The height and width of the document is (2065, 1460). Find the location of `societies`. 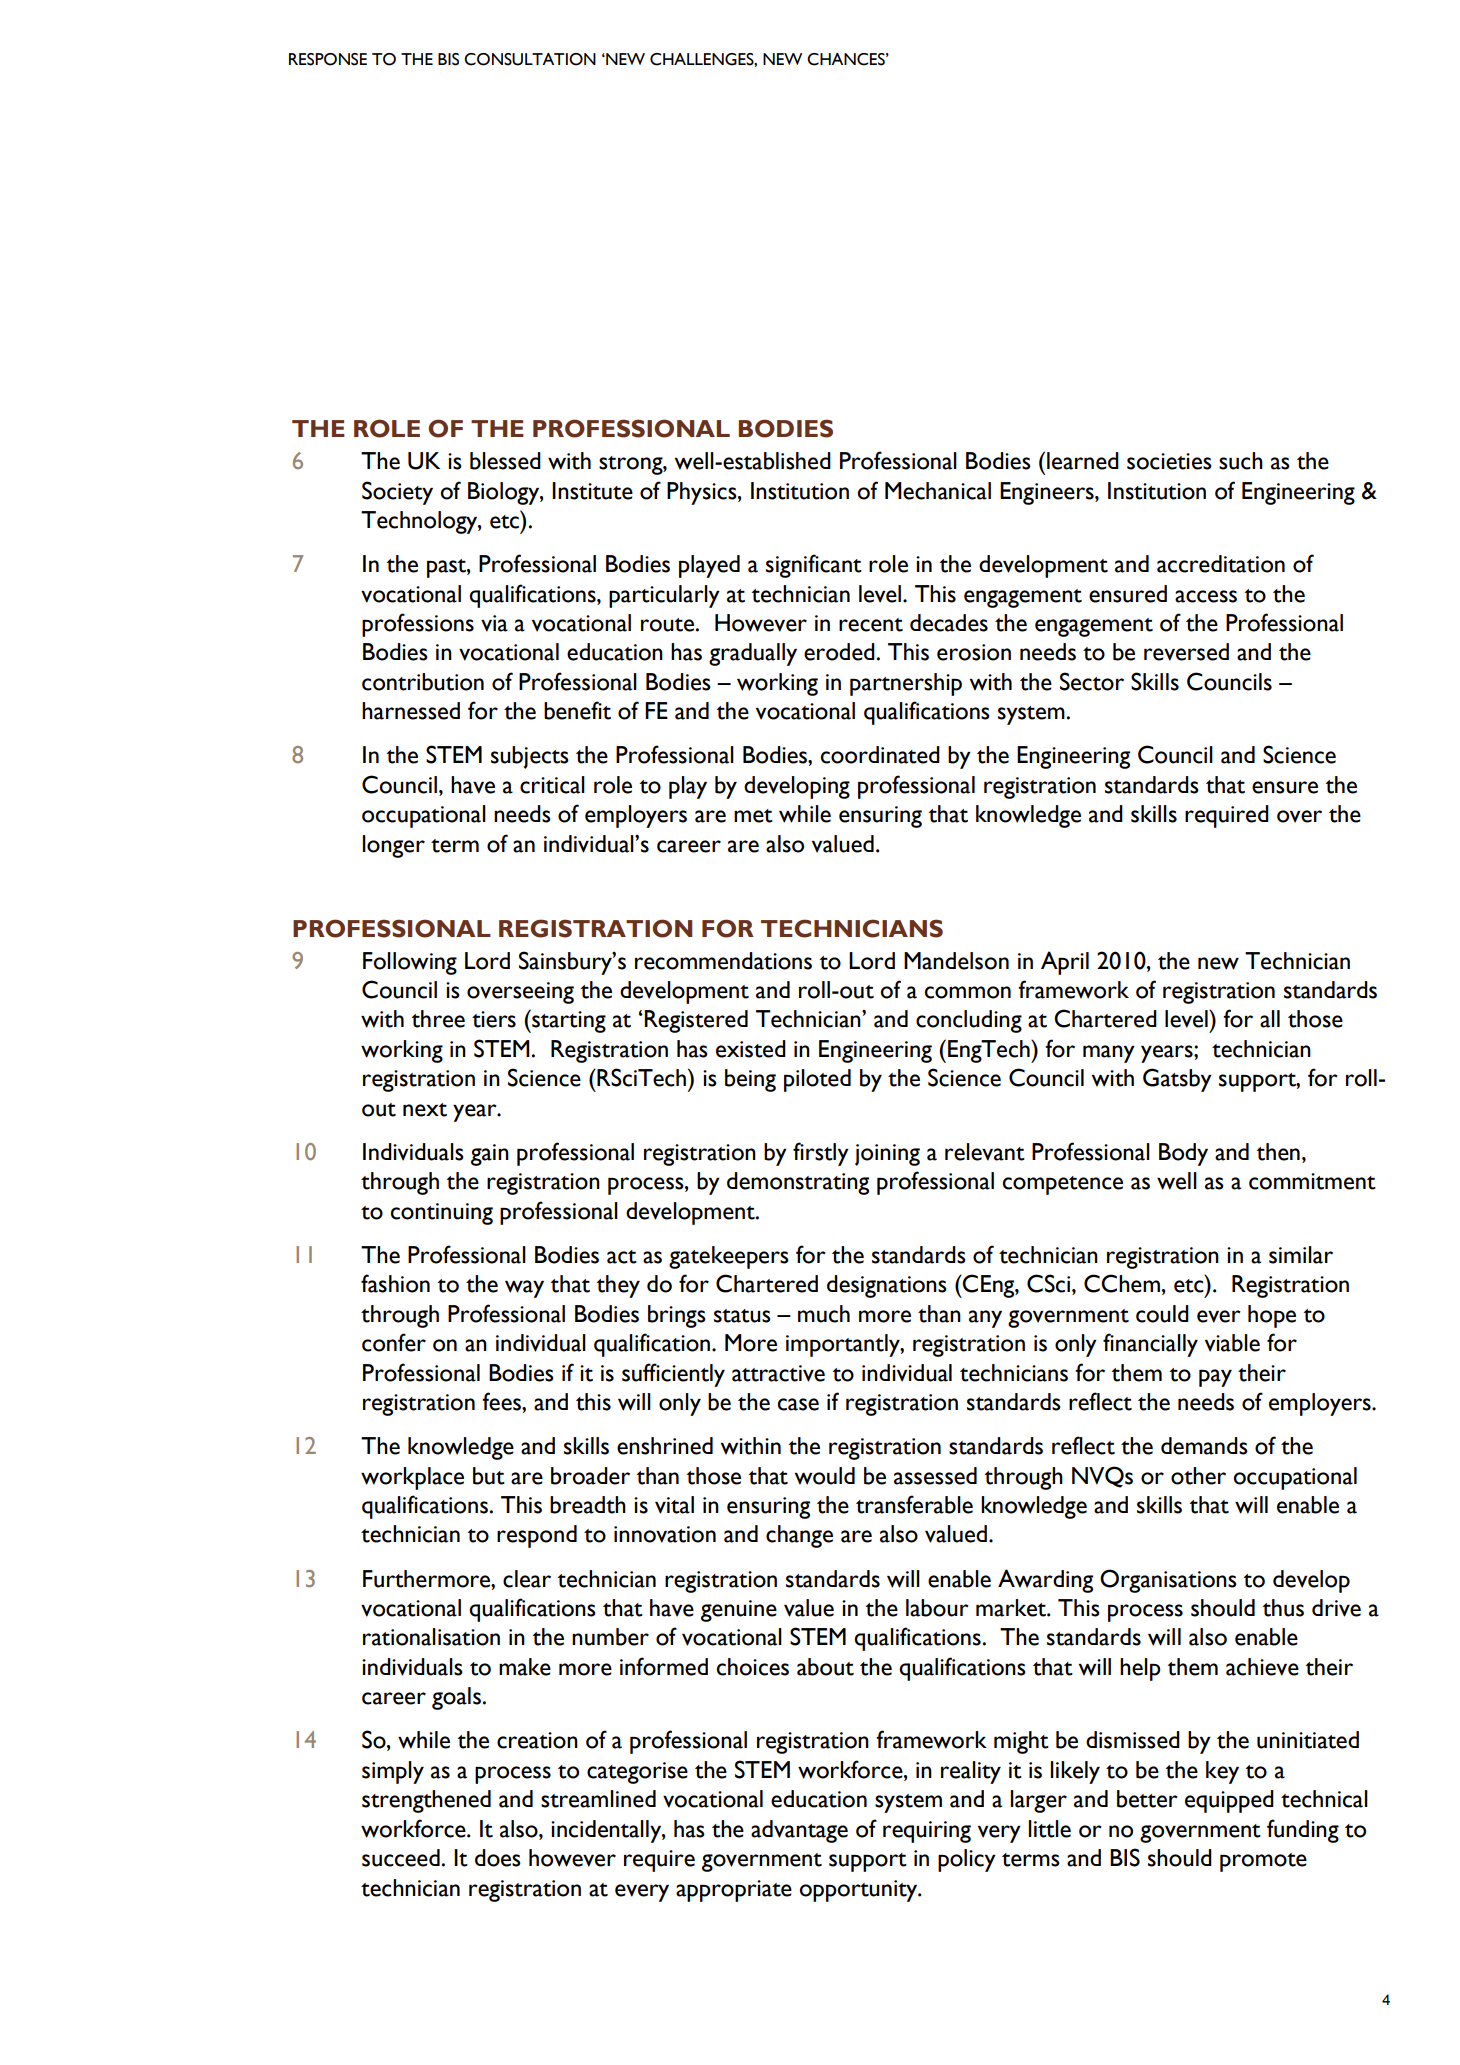

societies is located at coordinates (1169, 461).
